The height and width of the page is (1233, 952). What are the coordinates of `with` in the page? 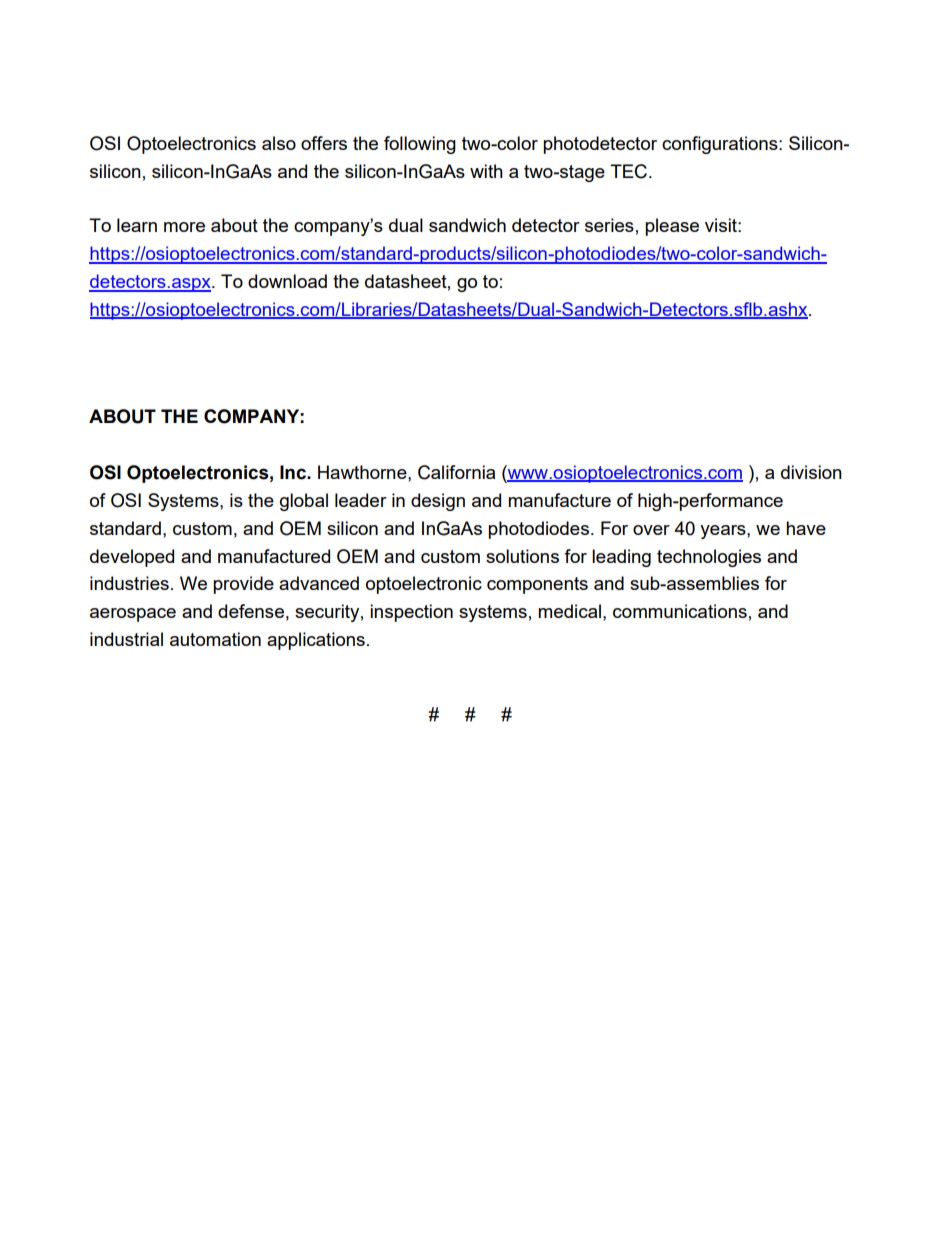 It's located at (486, 171).
